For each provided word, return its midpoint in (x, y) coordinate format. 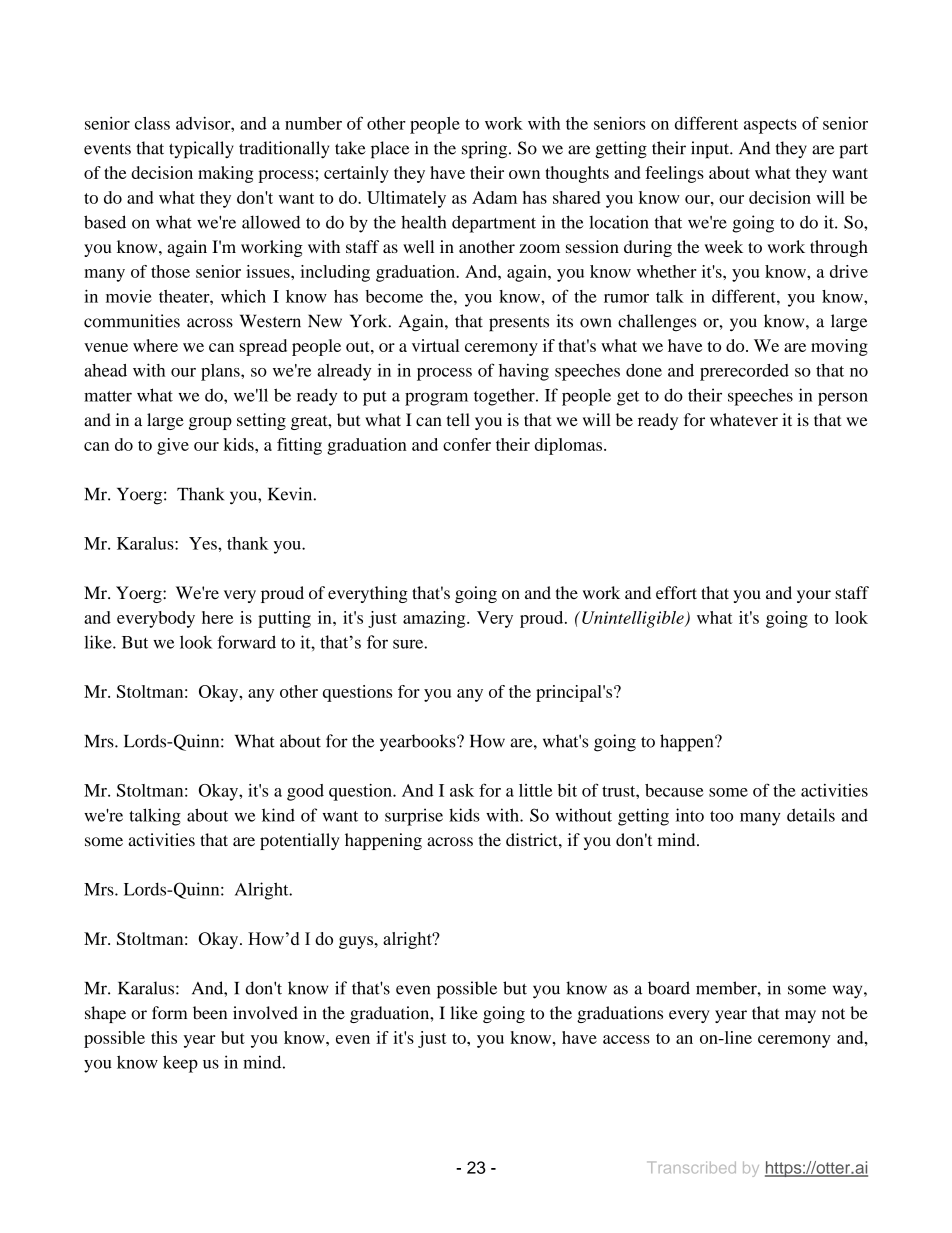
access (626, 1039)
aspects (770, 126)
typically (201, 150)
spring (486, 150)
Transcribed (691, 1167)
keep (180, 1064)
